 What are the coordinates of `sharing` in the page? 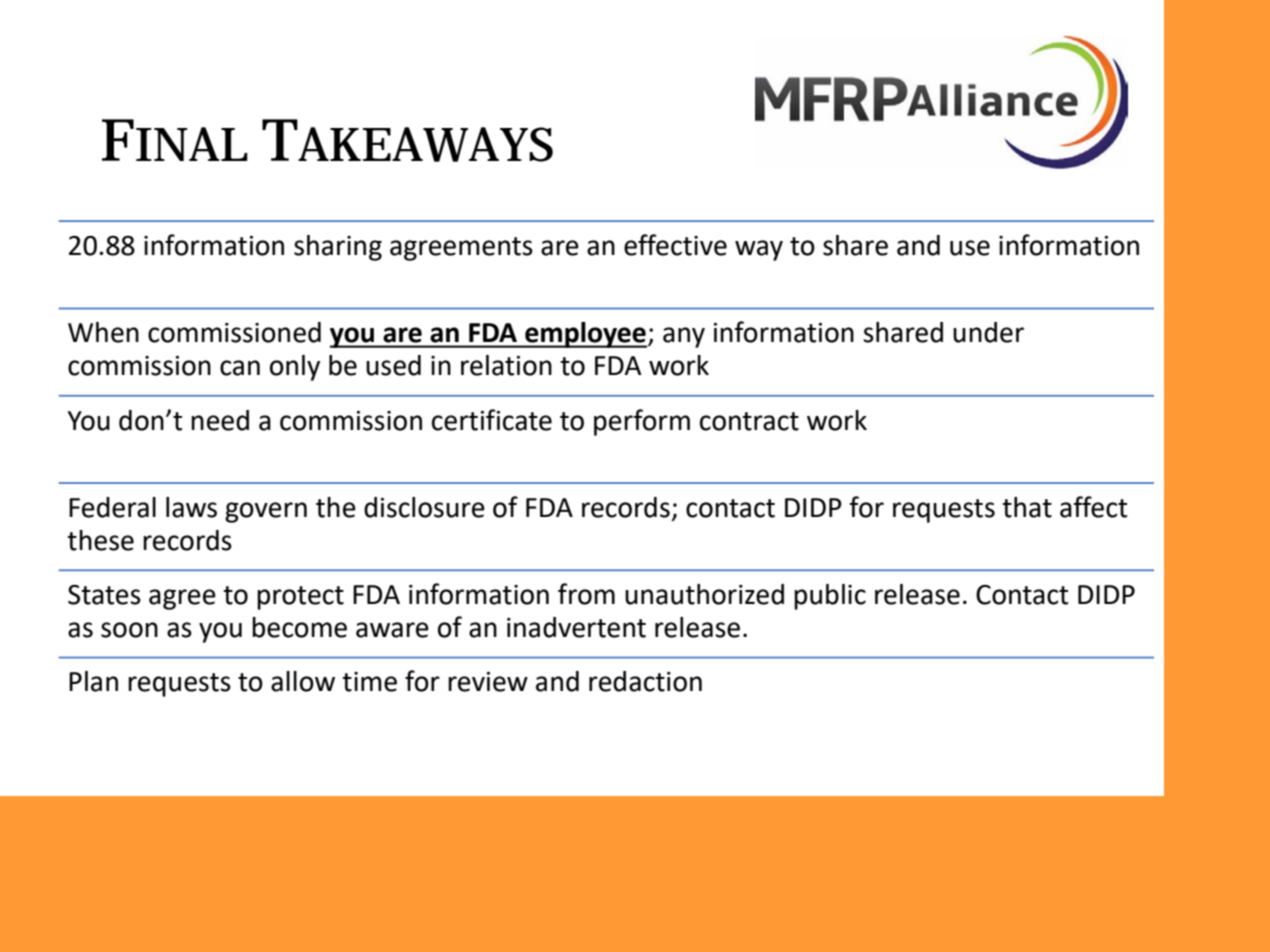 It's located at (338, 248).
